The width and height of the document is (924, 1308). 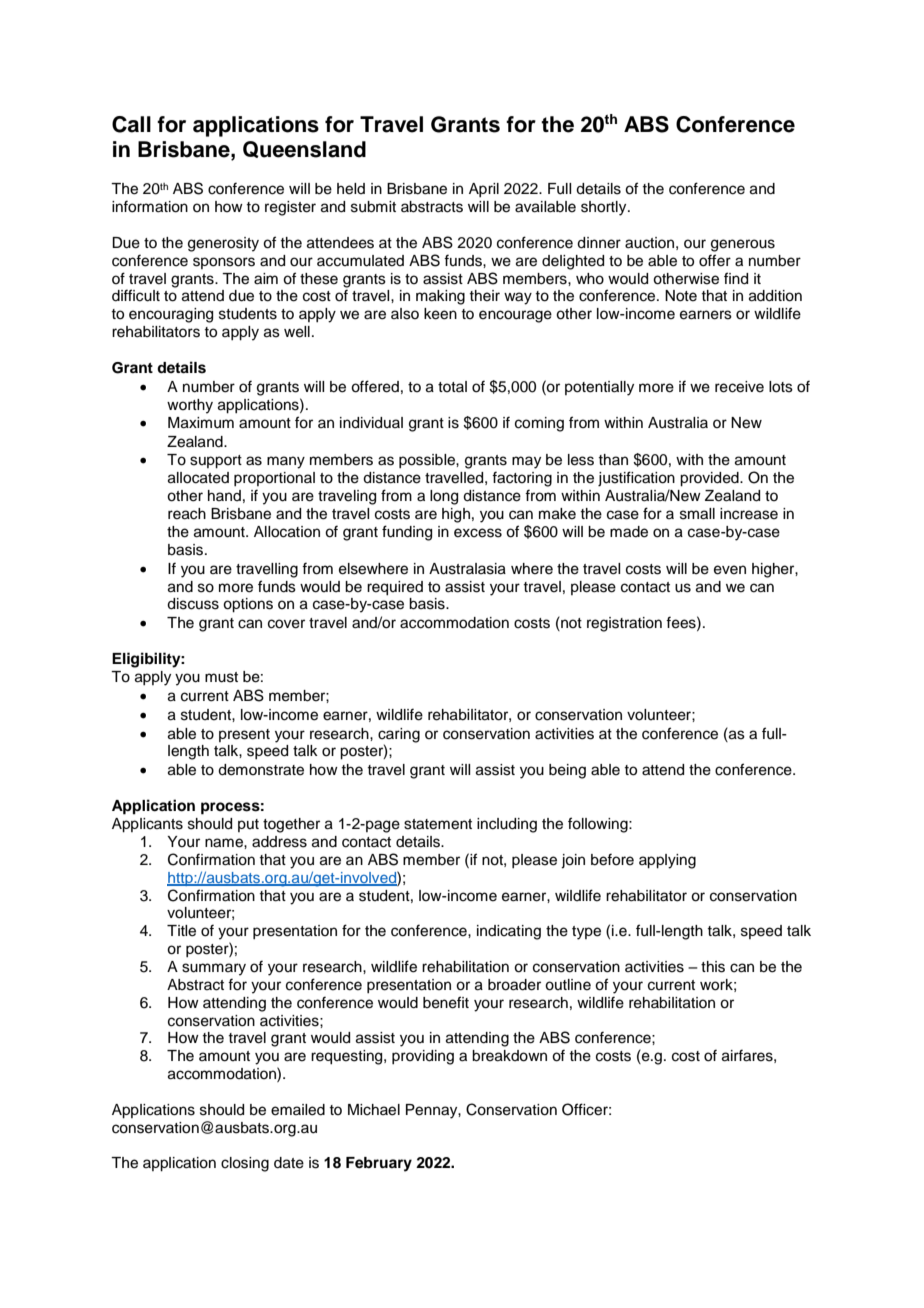 I want to click on before, so click(x=612, y=859).
